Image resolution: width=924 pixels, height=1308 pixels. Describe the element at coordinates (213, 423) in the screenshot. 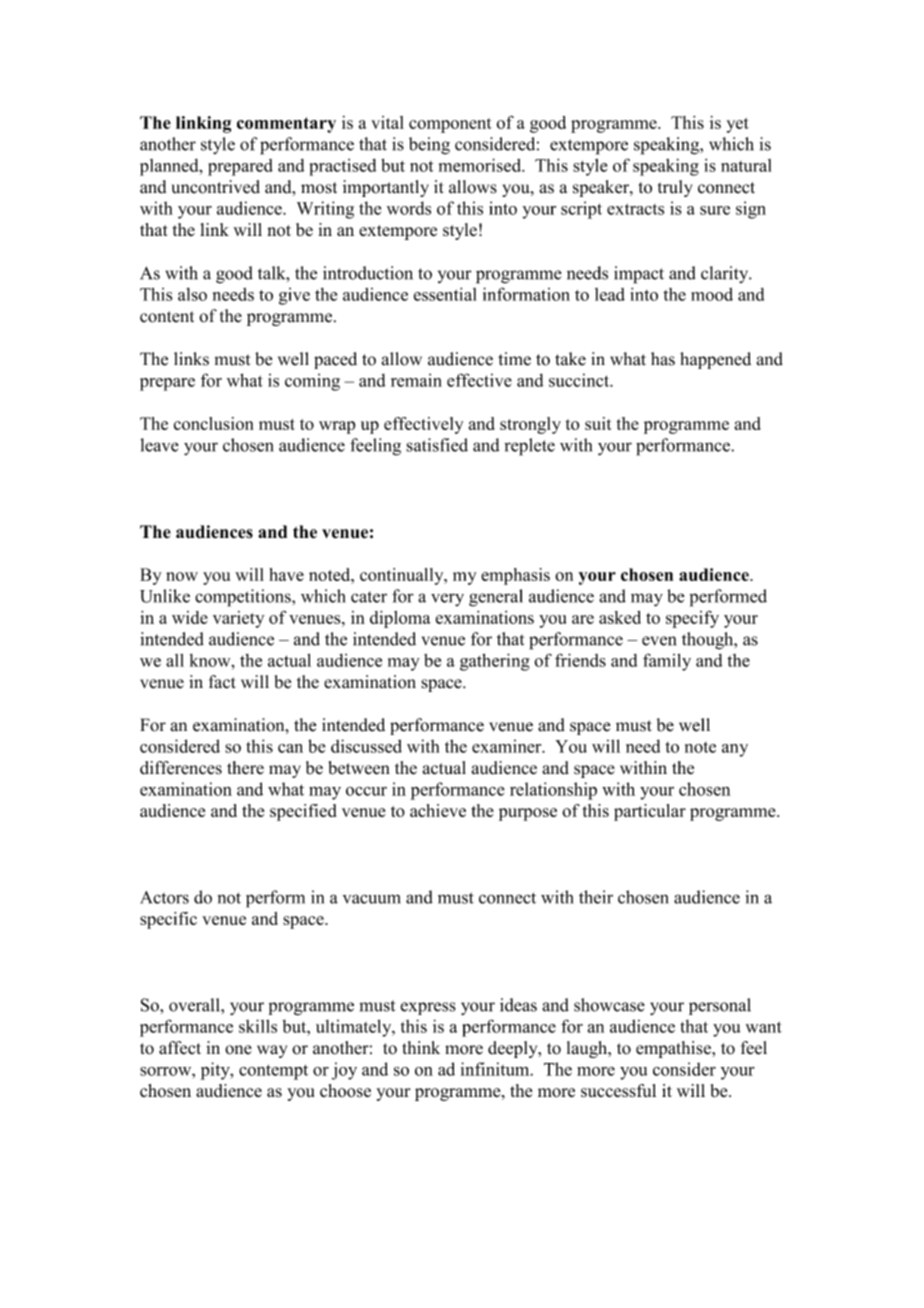

I see `conclusion` at that location.
